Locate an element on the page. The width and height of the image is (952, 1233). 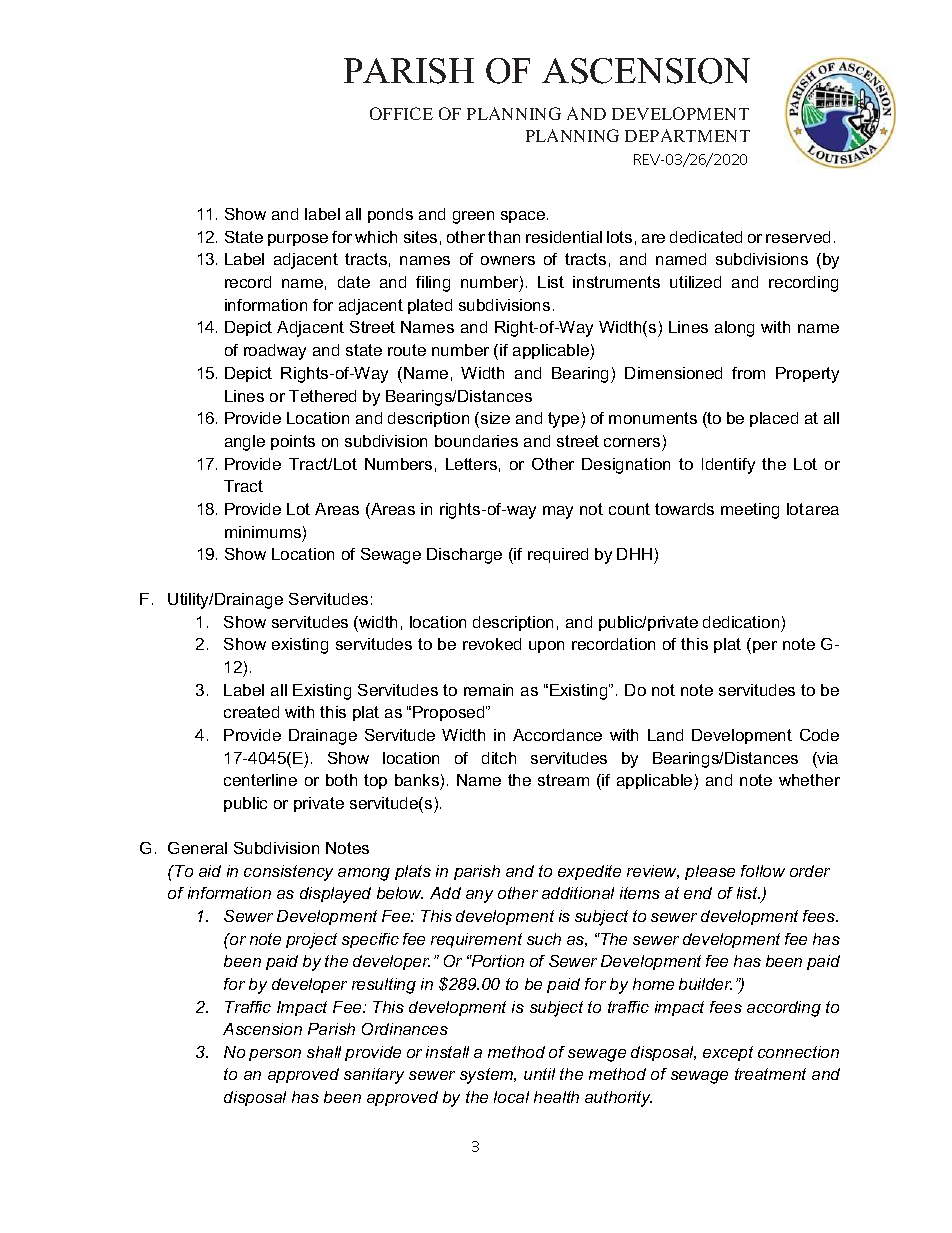
space is located at coordinates (524, 217).
